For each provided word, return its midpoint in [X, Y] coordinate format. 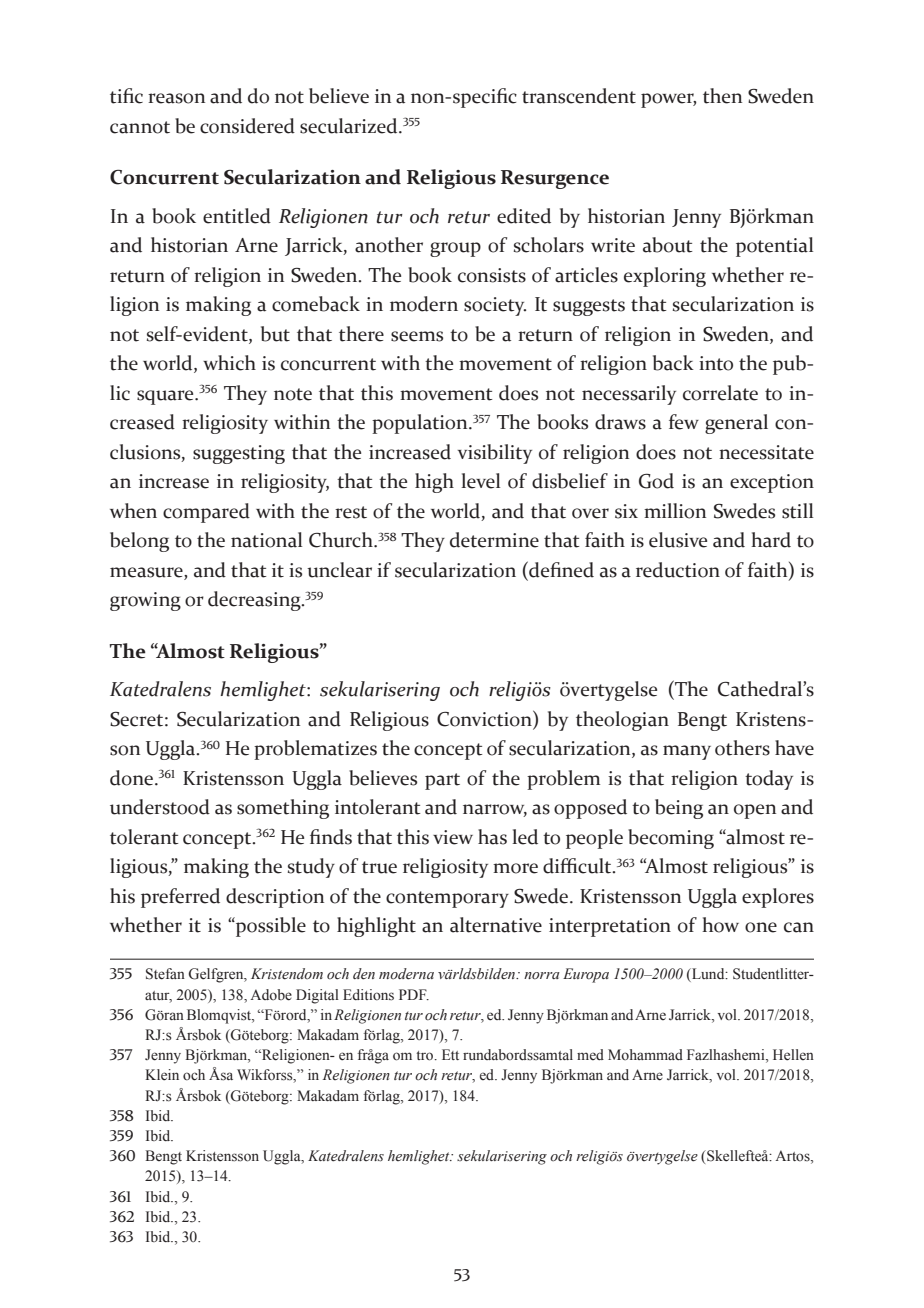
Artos [793, 1157]
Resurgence [555, 179]
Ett [450, 1054]
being [679, 809]
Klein [162, 1075]
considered [247, 126]
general [736, 424]
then [722, 96]
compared [206, 513]
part [442, 781]
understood [160, 807]
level [480, 481]
